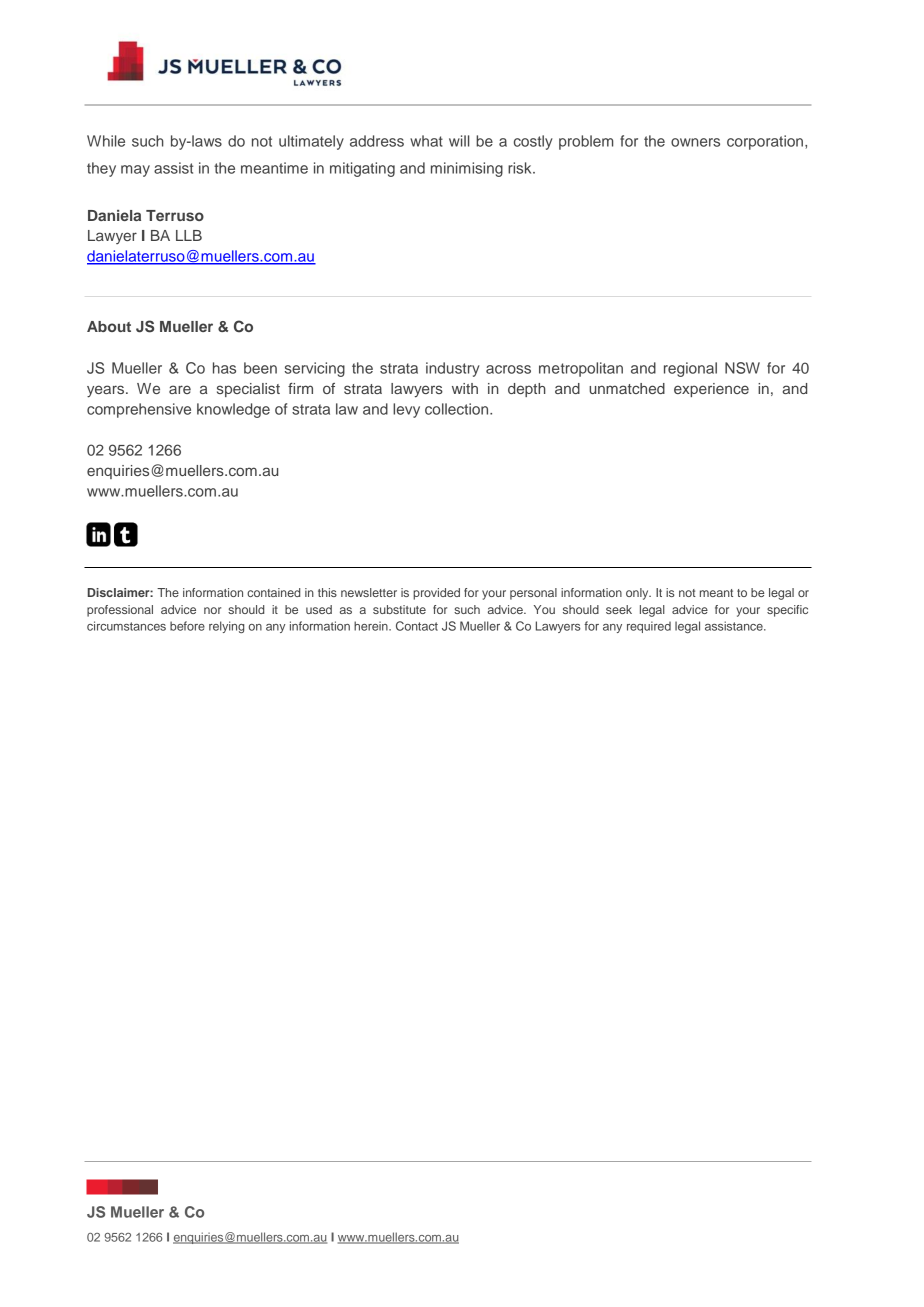  I want to click on with, so click(465, 388).
